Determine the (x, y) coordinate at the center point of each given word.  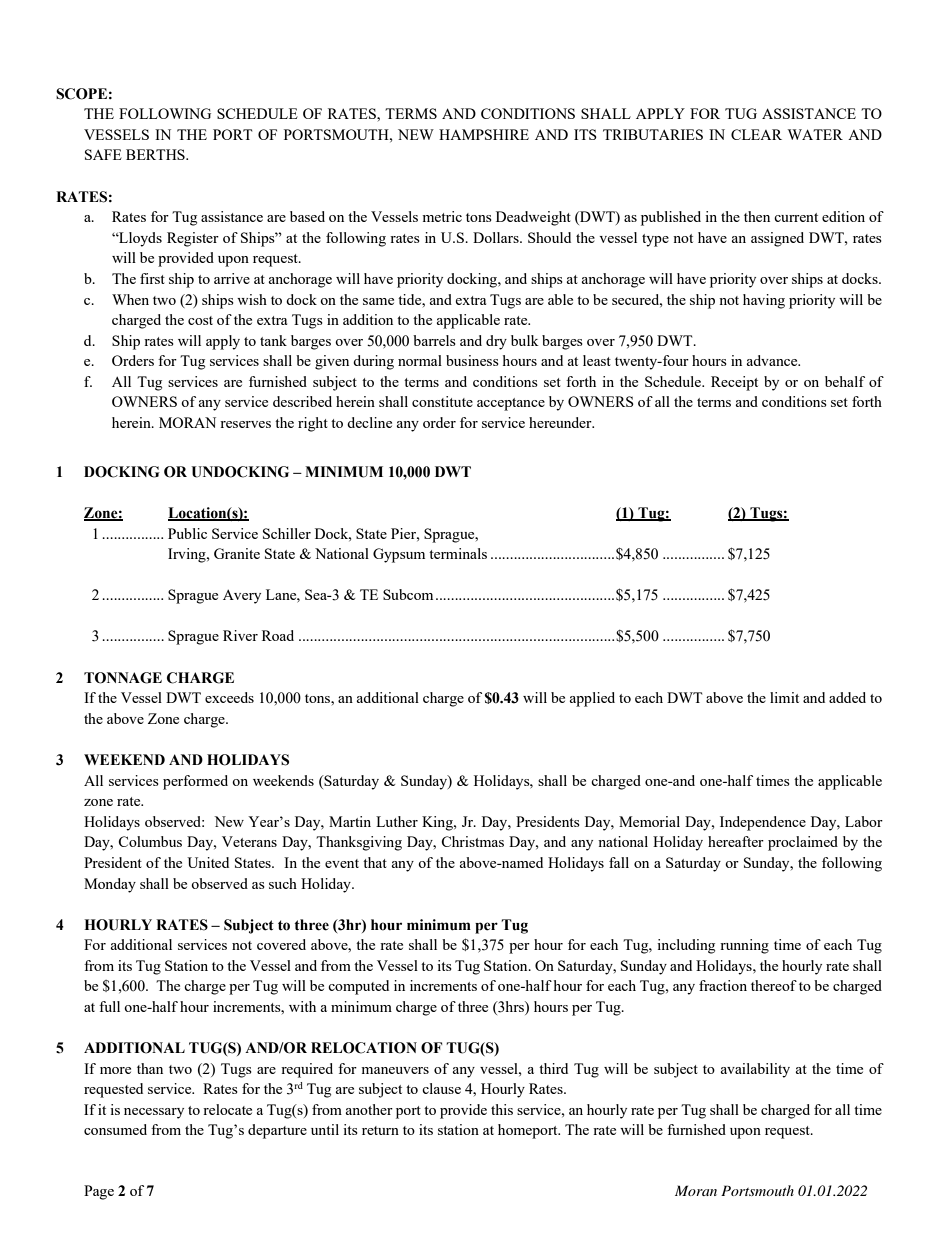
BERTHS (156, 154)
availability (755, 1070)
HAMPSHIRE (484, 134)
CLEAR (756, 134)
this (502, 1109)
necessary (154, 1113)
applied (592, 699)
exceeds (229, 697)
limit (784, 697)
